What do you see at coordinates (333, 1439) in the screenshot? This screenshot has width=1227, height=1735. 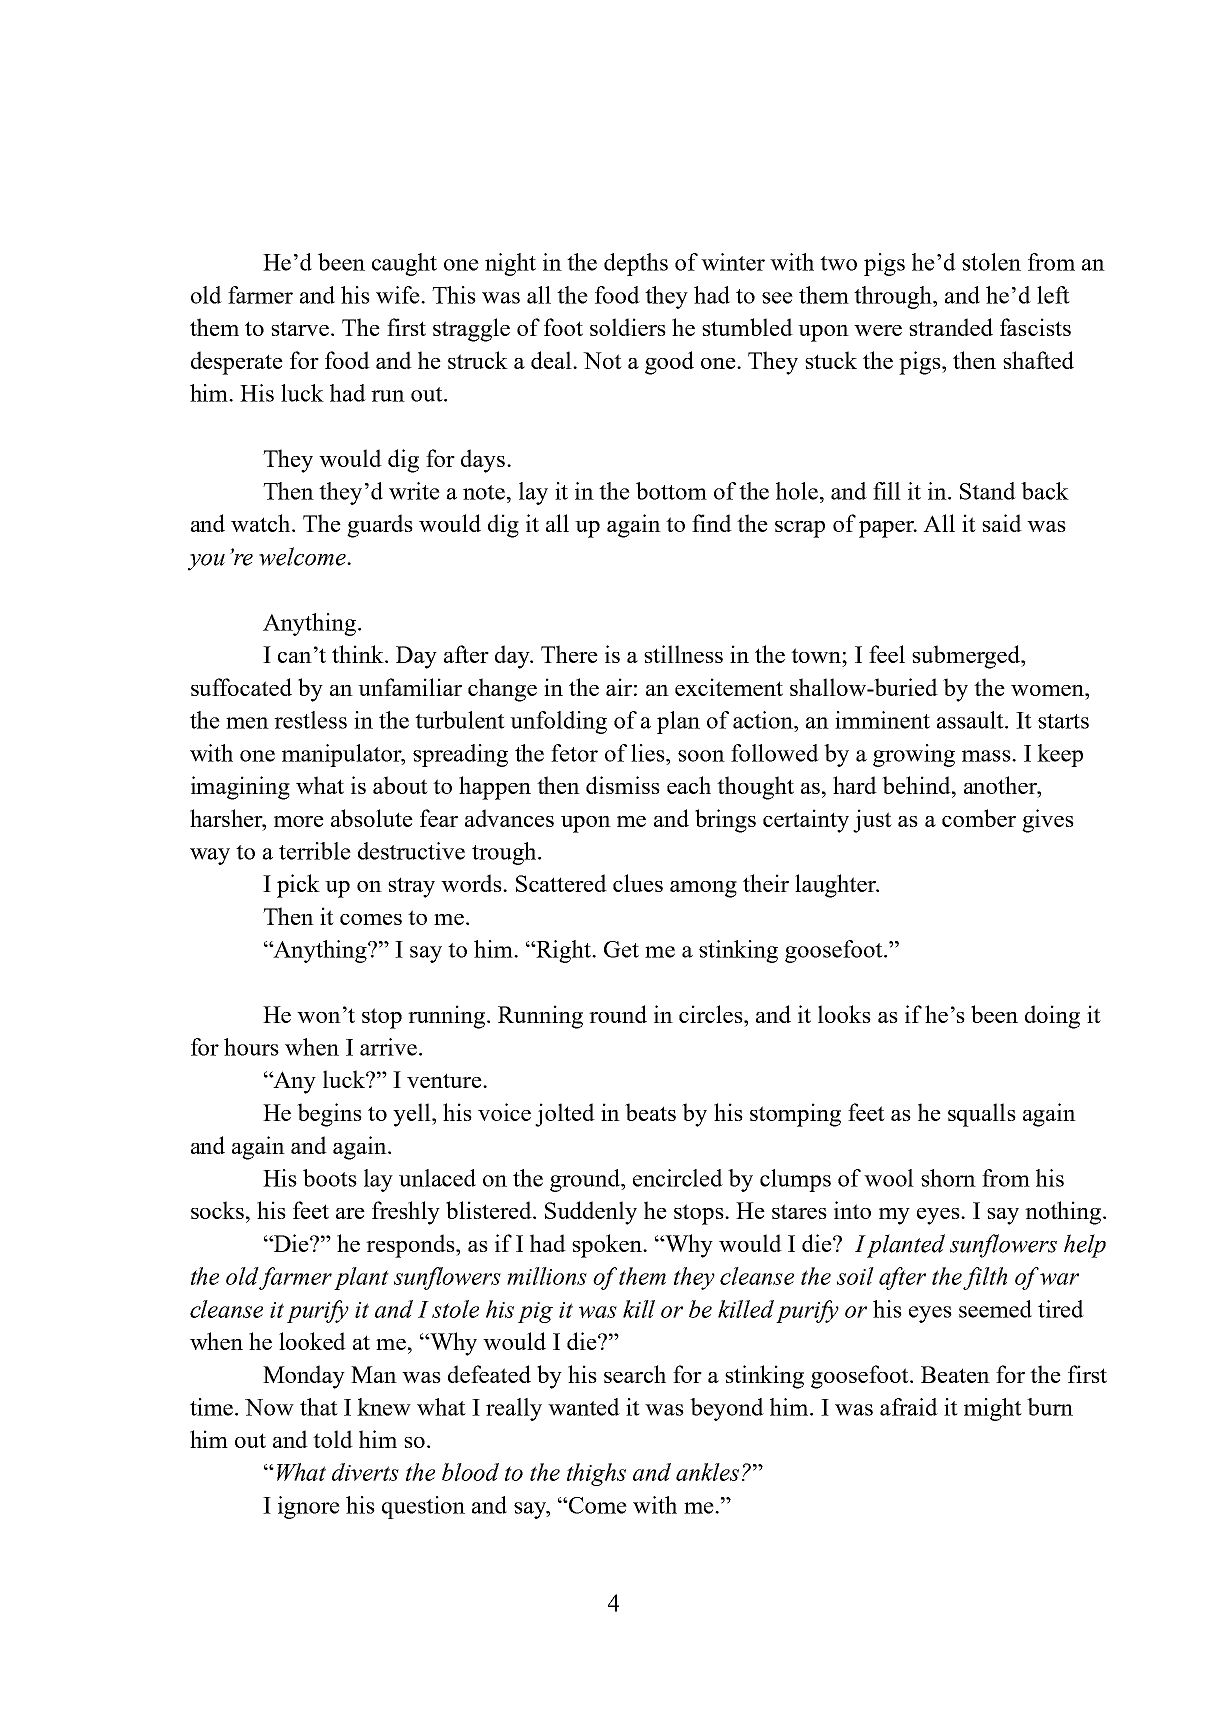 I see `told` at bounding box center [333, 1439].
